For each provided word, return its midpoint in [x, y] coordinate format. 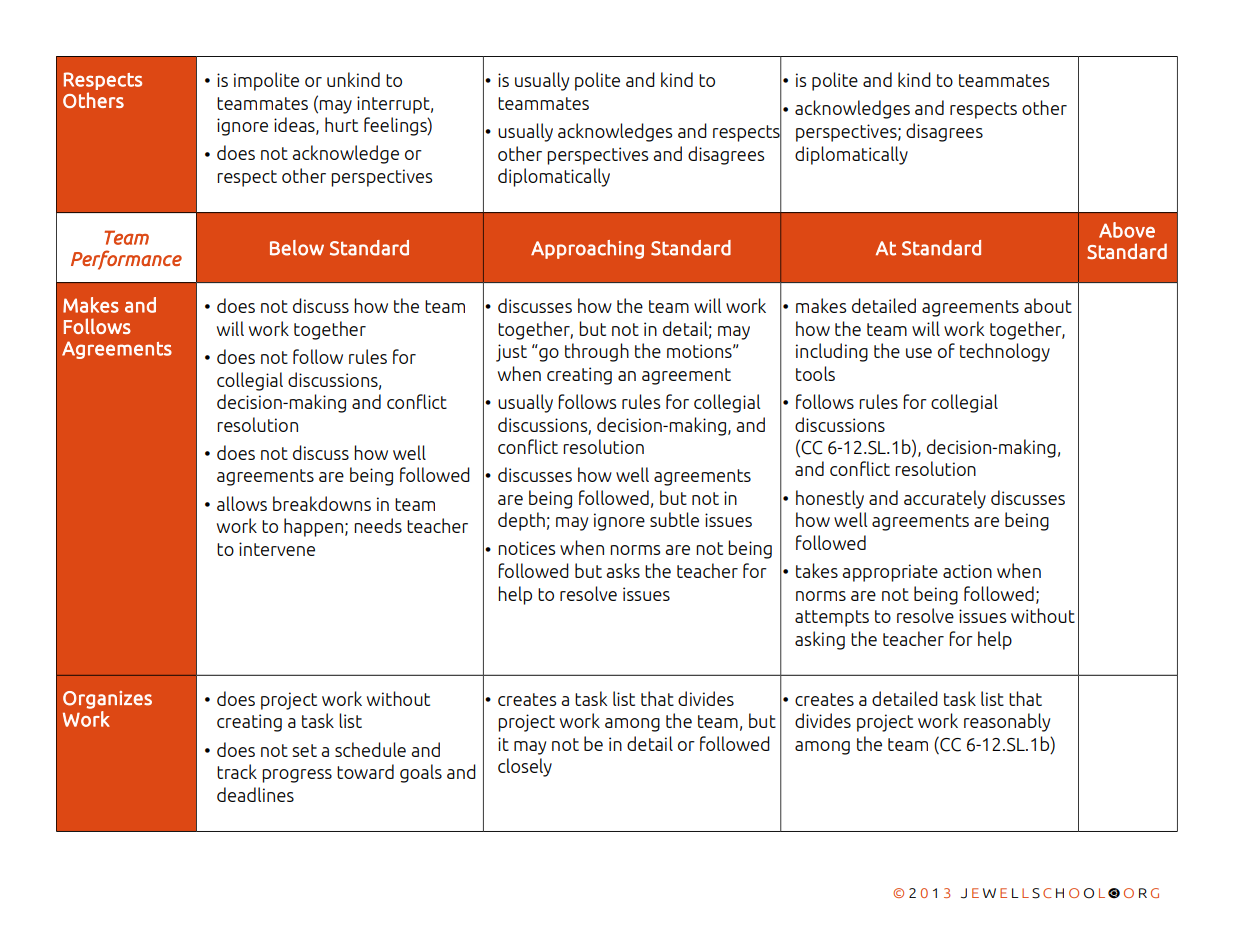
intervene [277, 549]
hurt [341, 124]
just [511, 353]
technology [1005, 352]
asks [623, 570]
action [967, 571]
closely [525, 767]
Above [1127, 230]
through [597, 352]
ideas [295, 126]
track [237, 771]
